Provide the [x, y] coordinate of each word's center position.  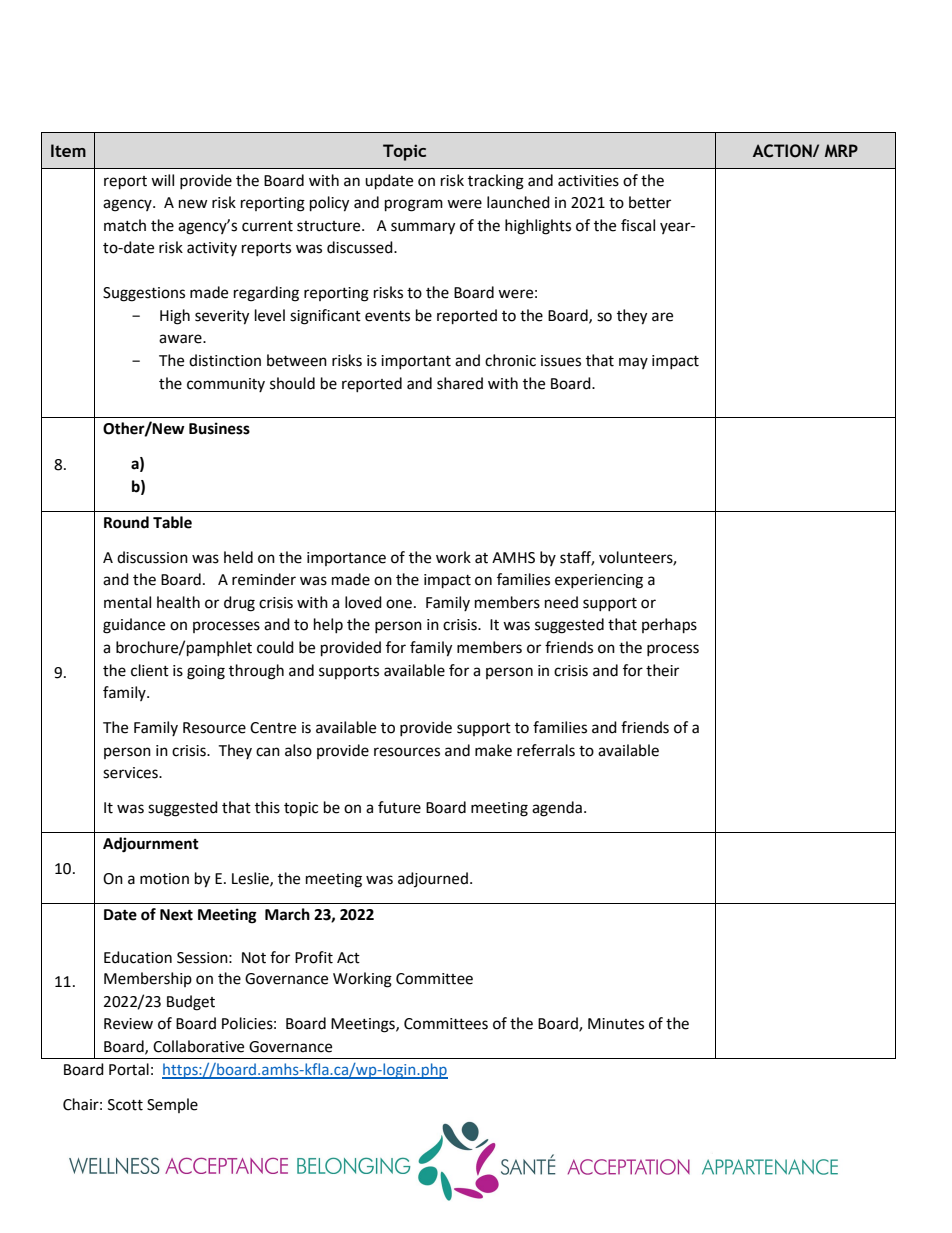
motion [164, 879]
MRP [841, 150]
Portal [129, 1069]
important [416, 362]
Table [172, 522]
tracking [496, 182]
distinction [225, 360]
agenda [557, 809]
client [150, 670]
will [162, 180]
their [662, 670]
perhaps [669, 626]
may [633, 363]
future [399, 807]
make [493, 750]
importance [346, 559]
